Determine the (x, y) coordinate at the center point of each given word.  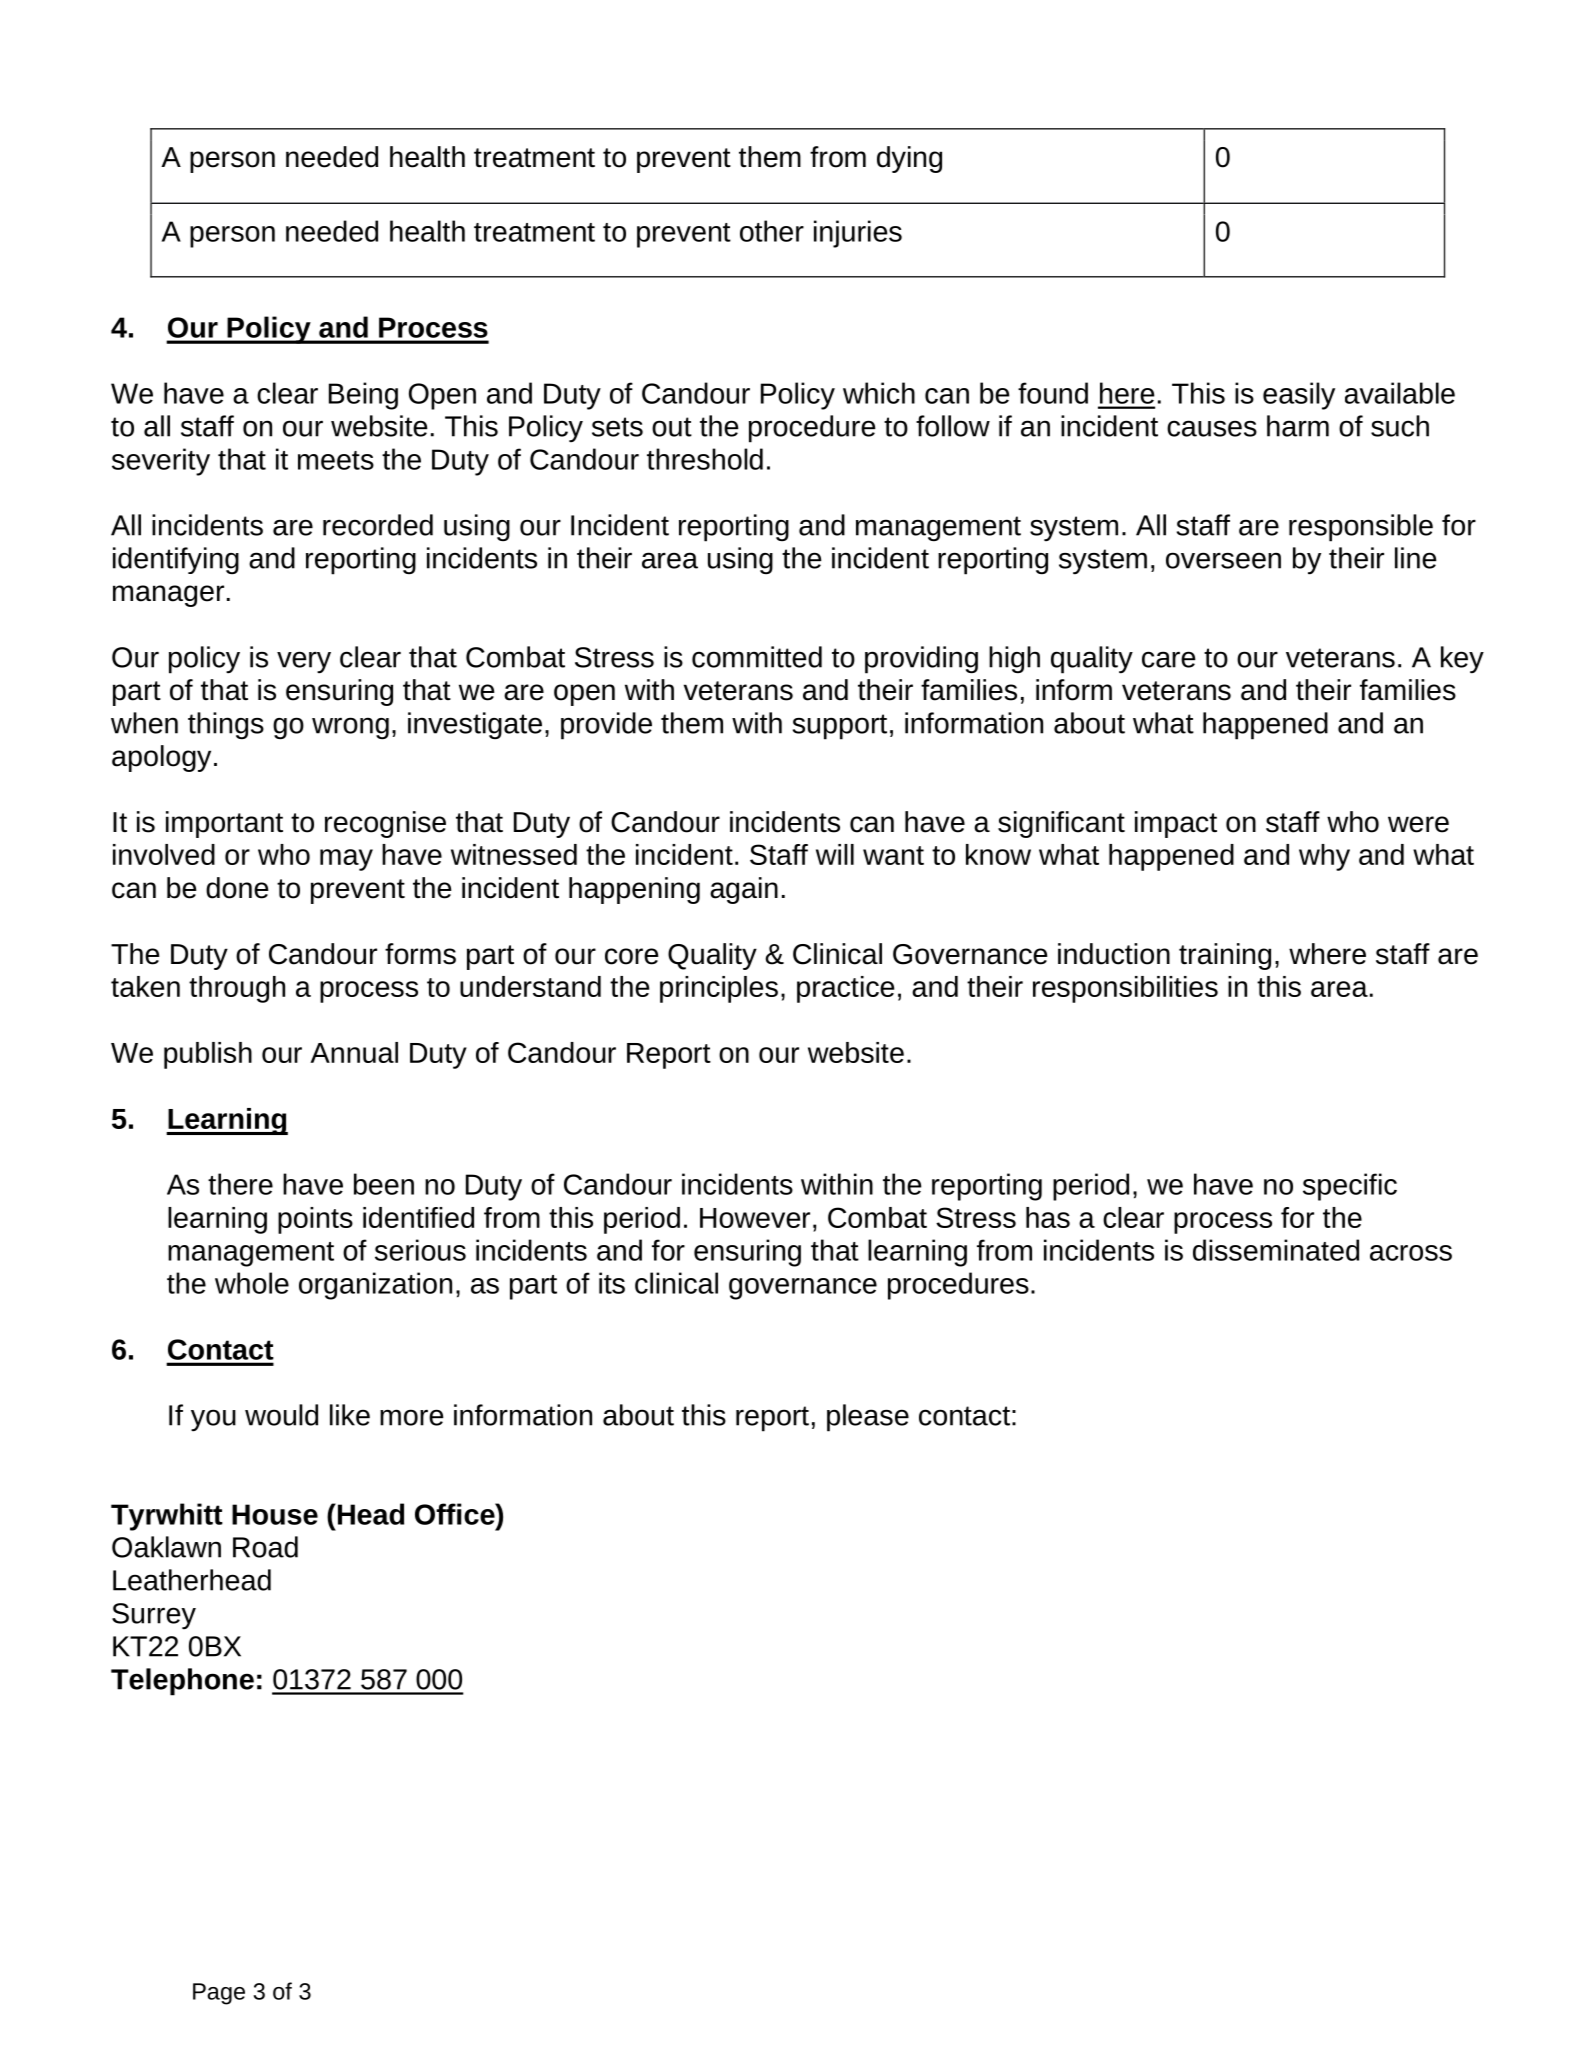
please (868, 1418)
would (281, 1415)
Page (219, 1994)
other (772, 231)
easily (1299, 396)
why (1324, 857)
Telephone (182, 1682)
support (840, 727)
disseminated (1276, 1250)
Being (363, 396)
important (224, 824)
